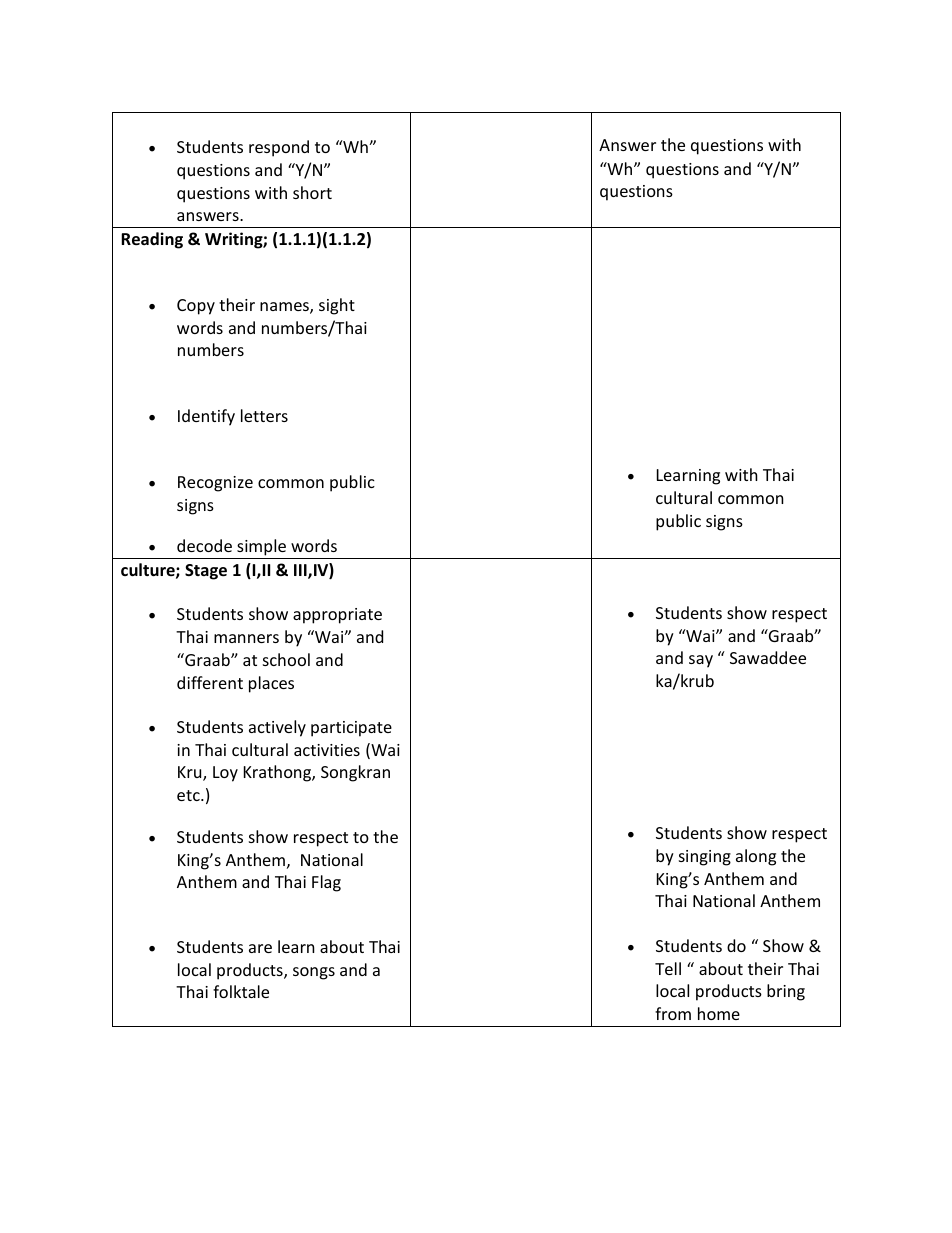  What do you see at coordinates (277, 728) in the screenshot?
I see `actively` at bounding box center [277, 728].
